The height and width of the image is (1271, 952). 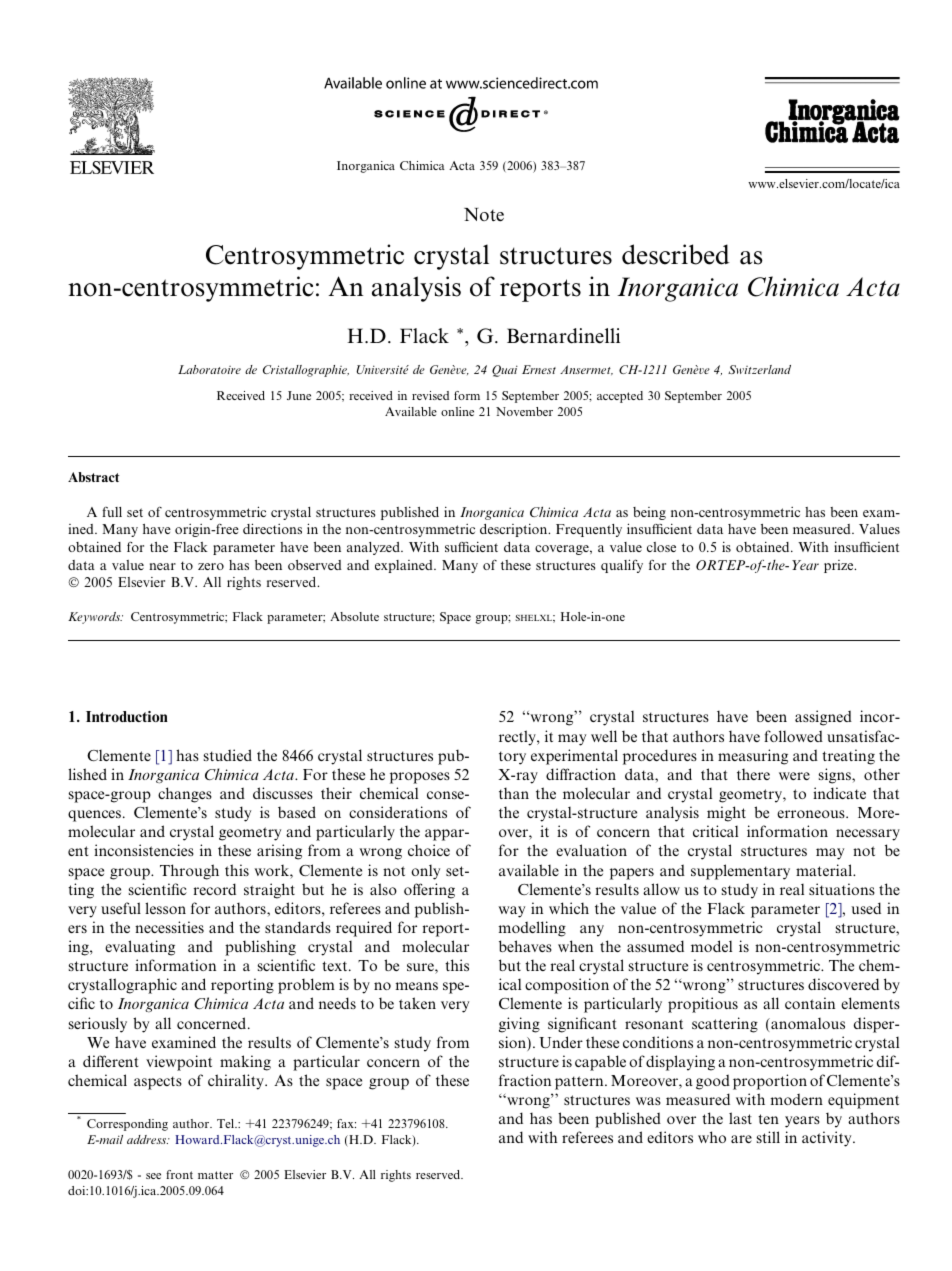 What do you see at coordinates (825, 870) in the image?
I see `material` at bounding box center [825, 870].
